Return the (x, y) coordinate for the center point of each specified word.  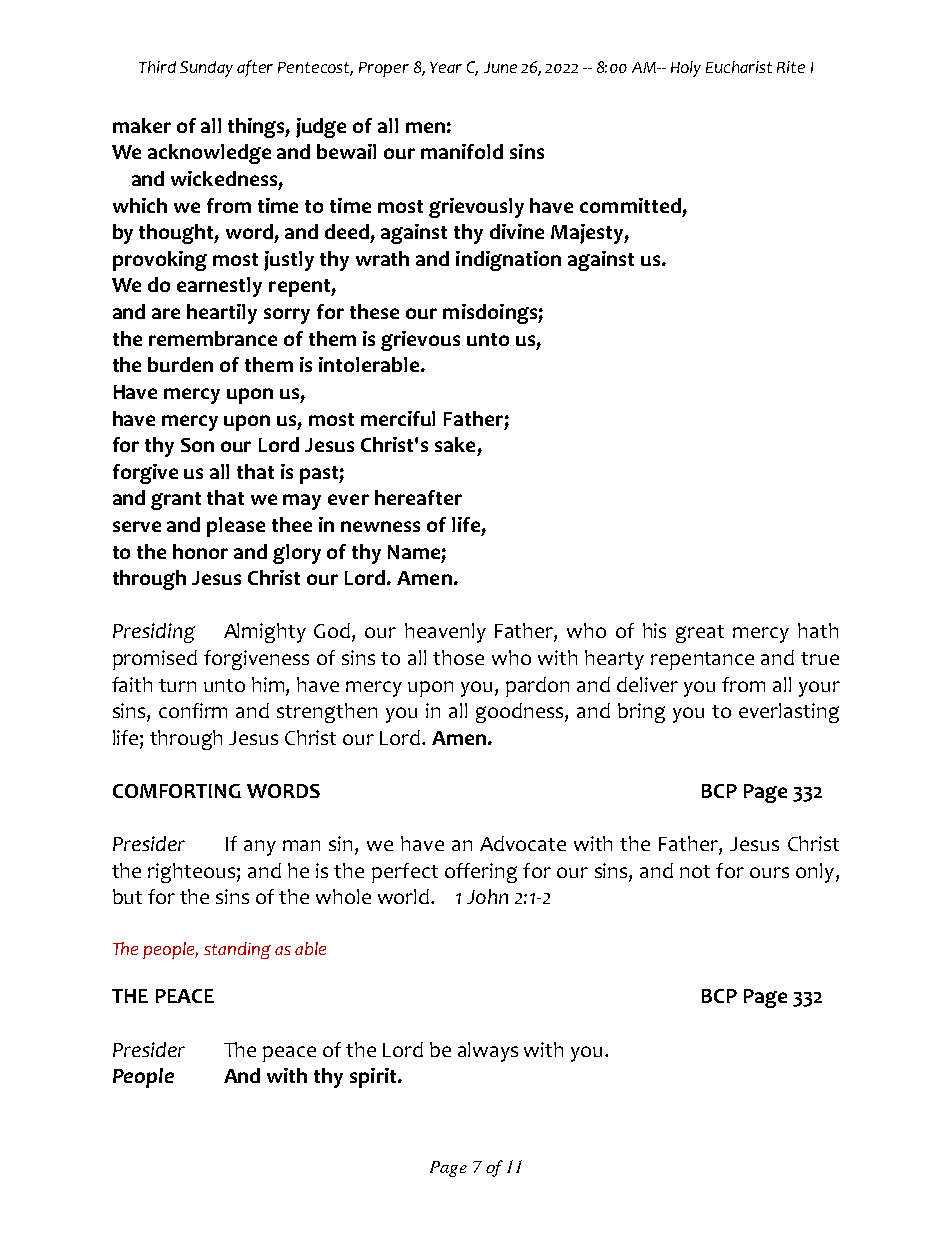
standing (237, 950)
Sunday (206, 69)
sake (455, 444)
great (700, 634)
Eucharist (739, 67)
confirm (193, 710)
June (500, 67)
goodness (521, 713)
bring (641, 713)
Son (197, 445)
